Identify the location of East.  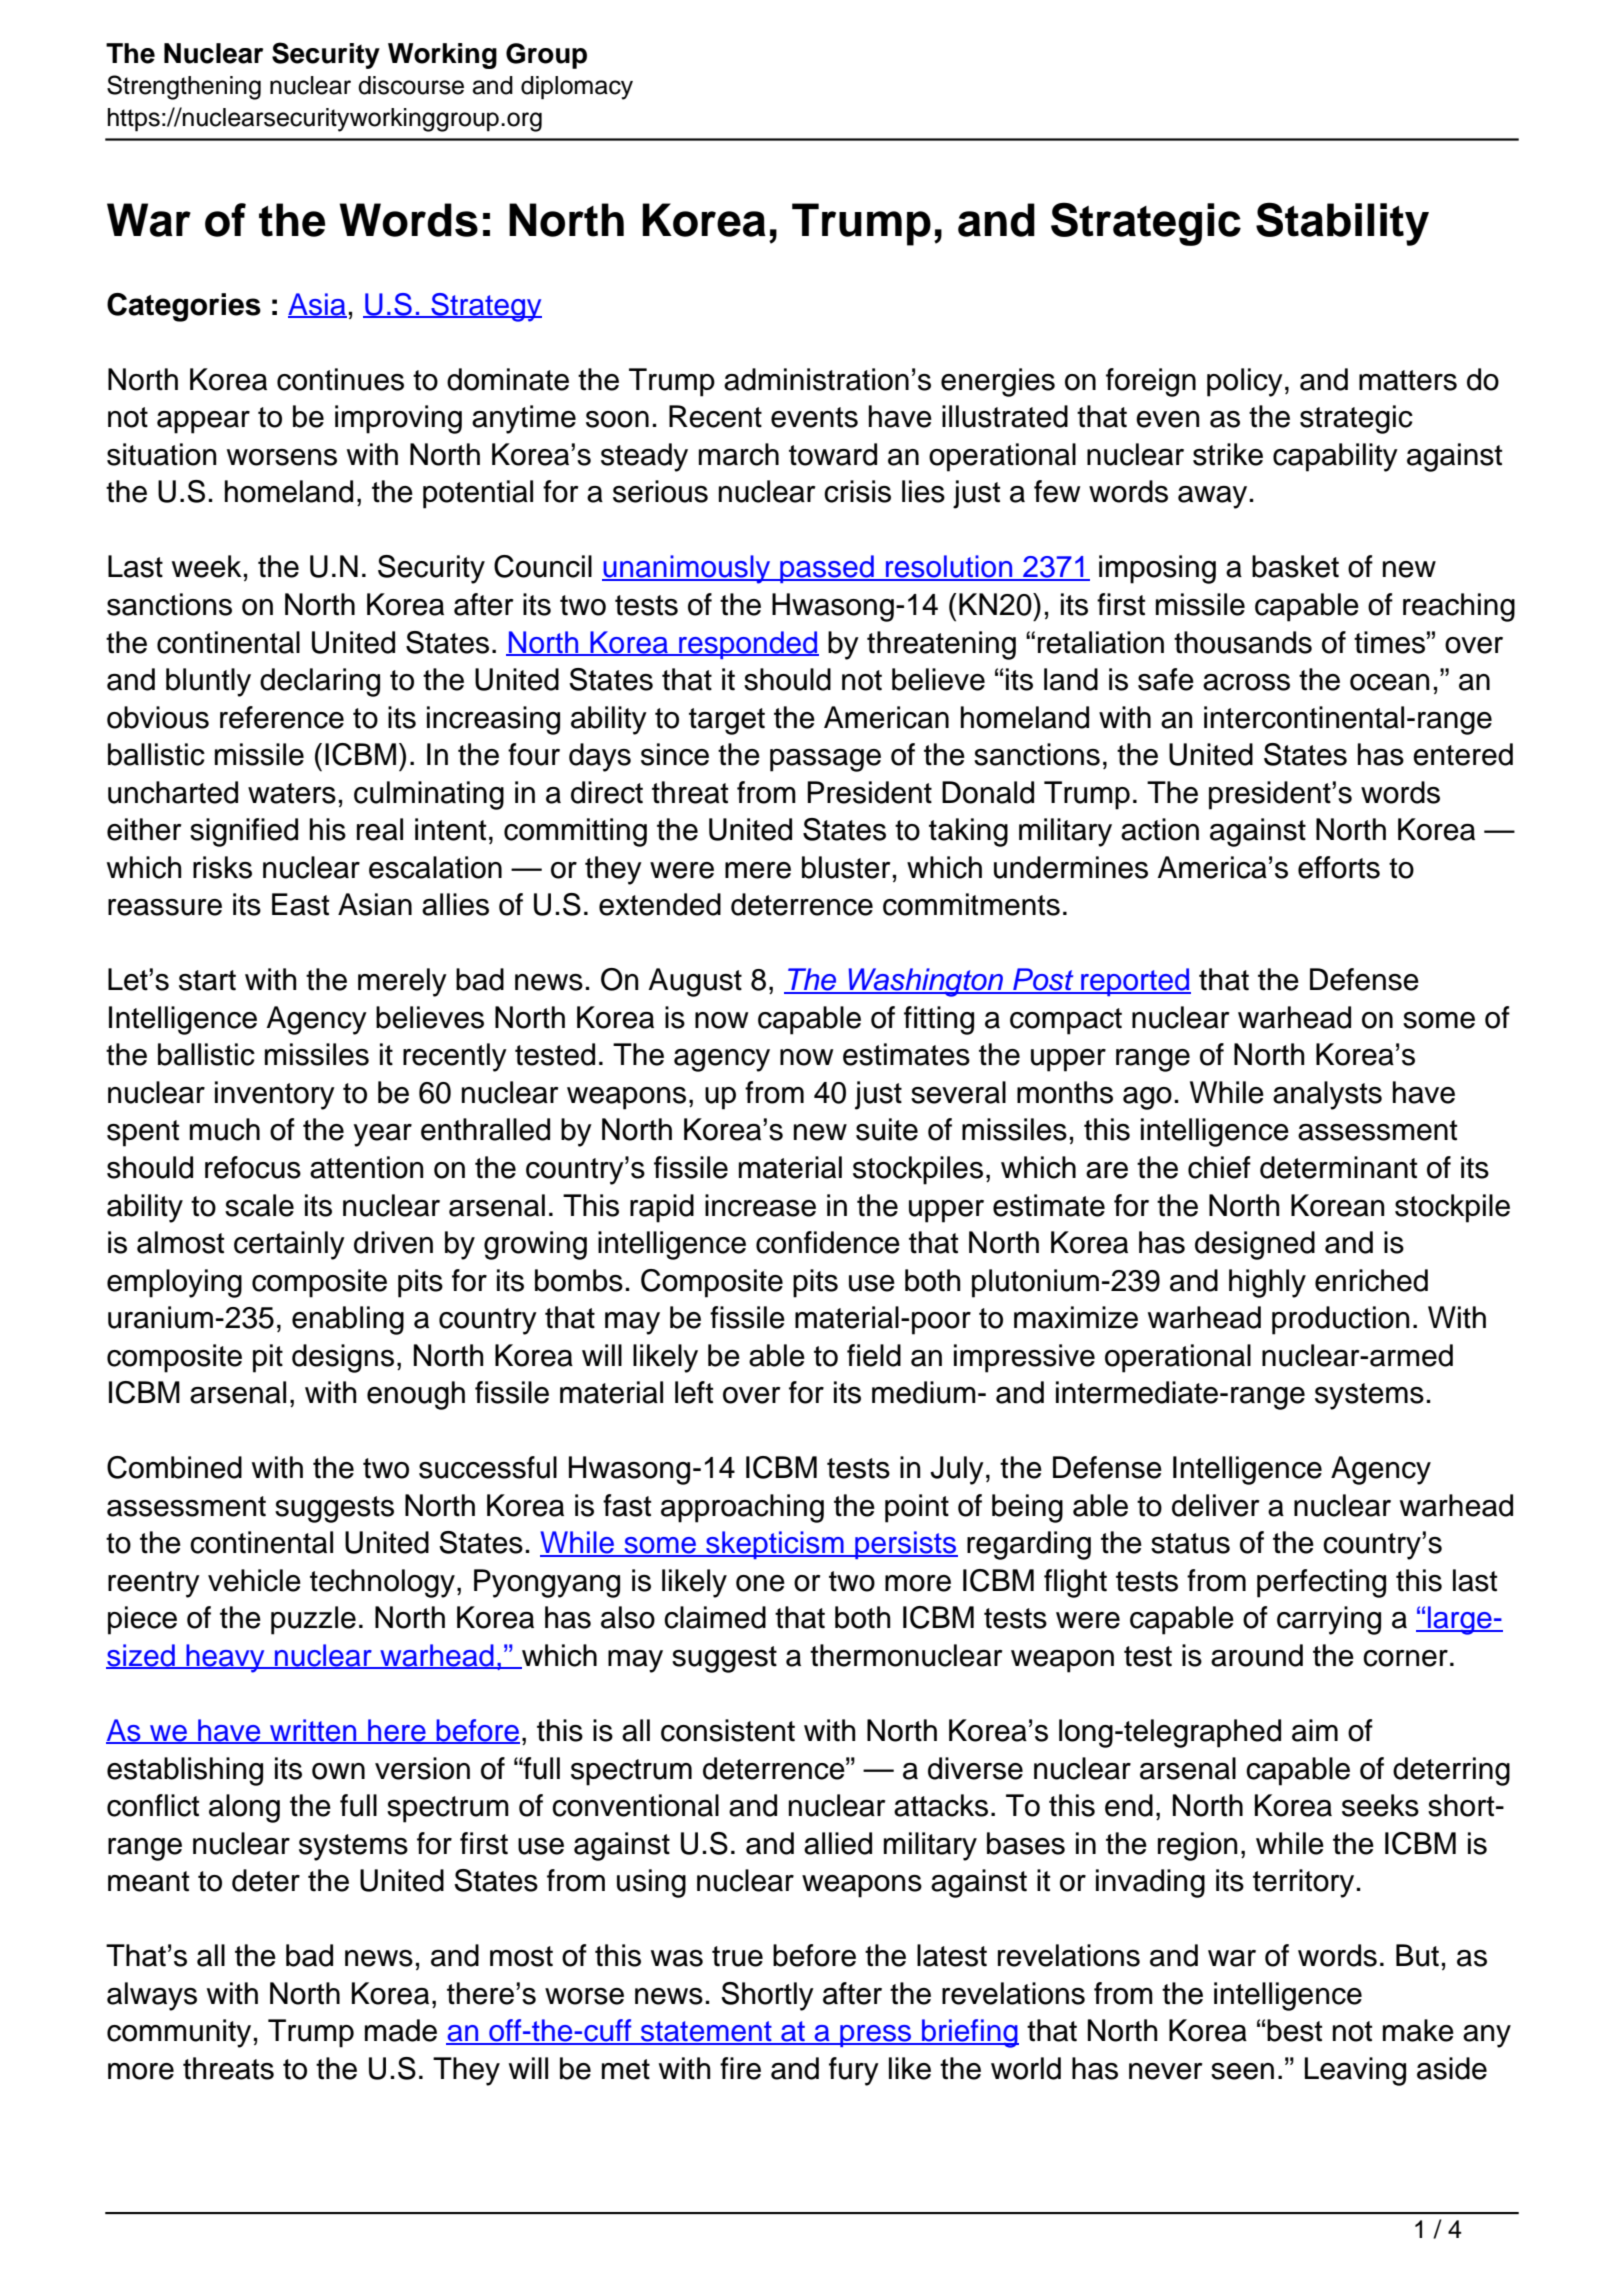
(300, 904).
